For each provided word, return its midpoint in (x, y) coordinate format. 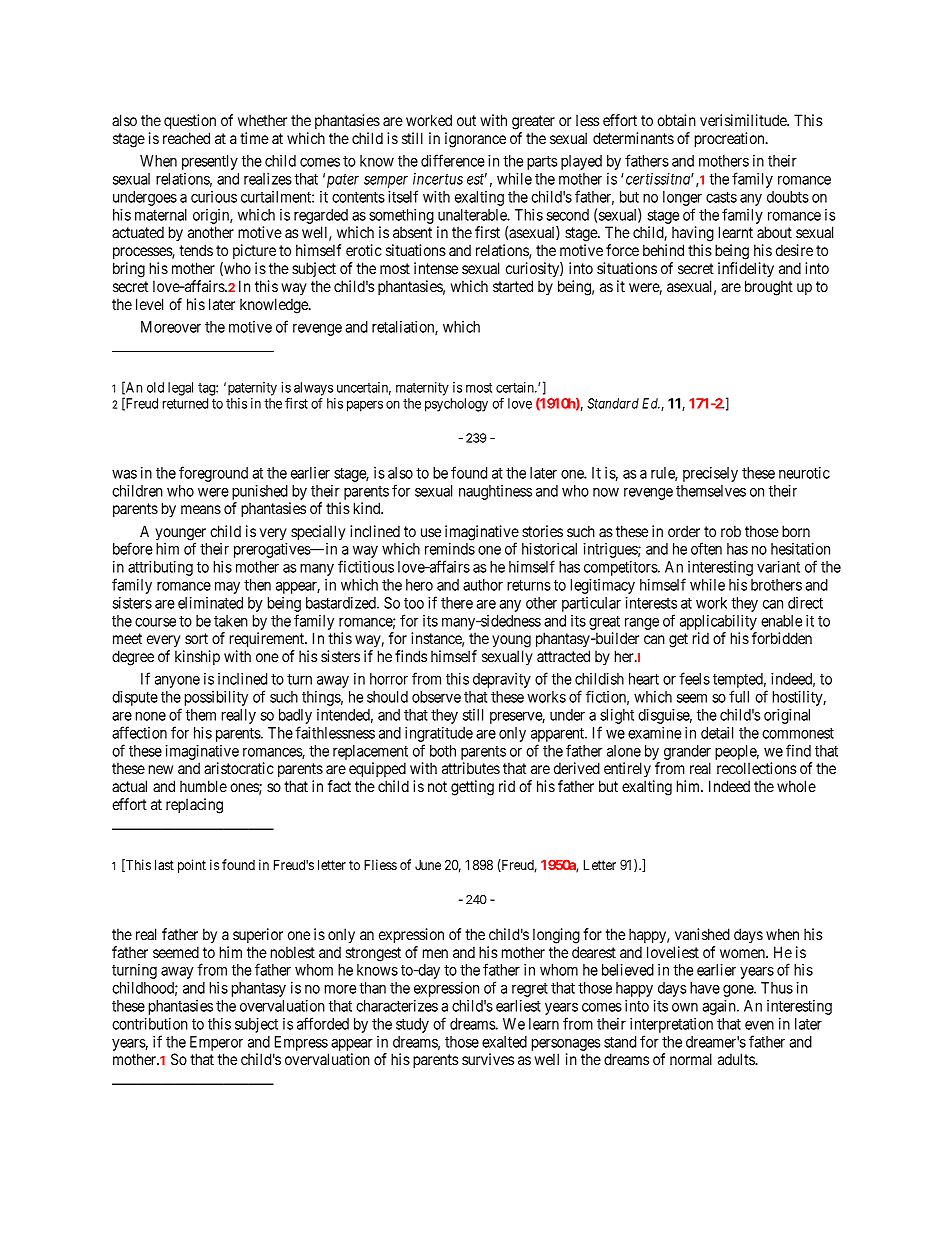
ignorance (475, 140)
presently (210, 162)
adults (737, 1059)
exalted (504, 1042)
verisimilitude (744, 120)
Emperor (216, 1043)
